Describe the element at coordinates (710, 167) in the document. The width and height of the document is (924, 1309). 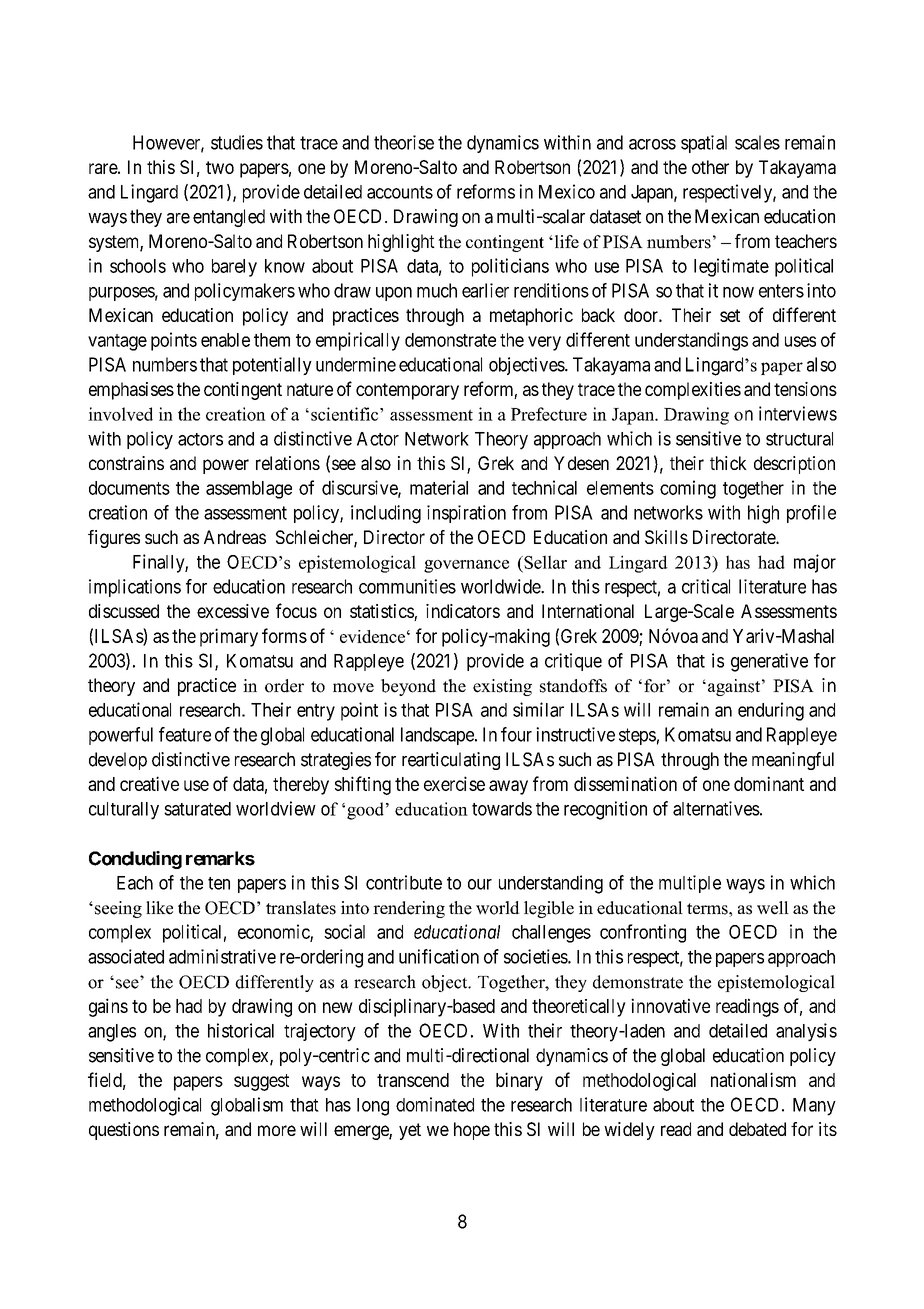
I see `other` at that location.
